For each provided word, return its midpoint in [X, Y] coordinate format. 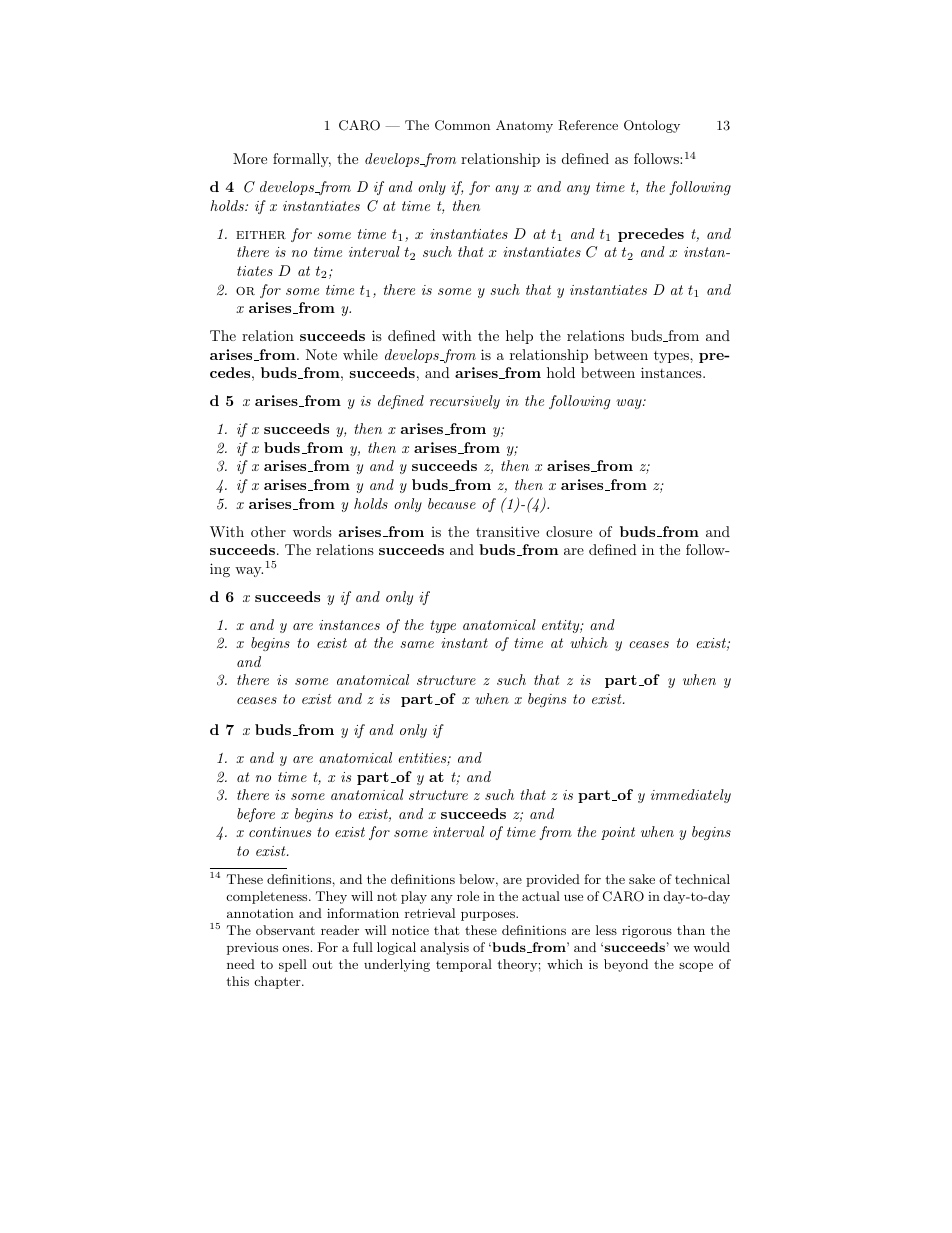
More [250, 158]
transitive [507, 531]
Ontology [652, 126]
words [312, 531]
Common [462, 125]
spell [293, 965]
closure [569, 531]
